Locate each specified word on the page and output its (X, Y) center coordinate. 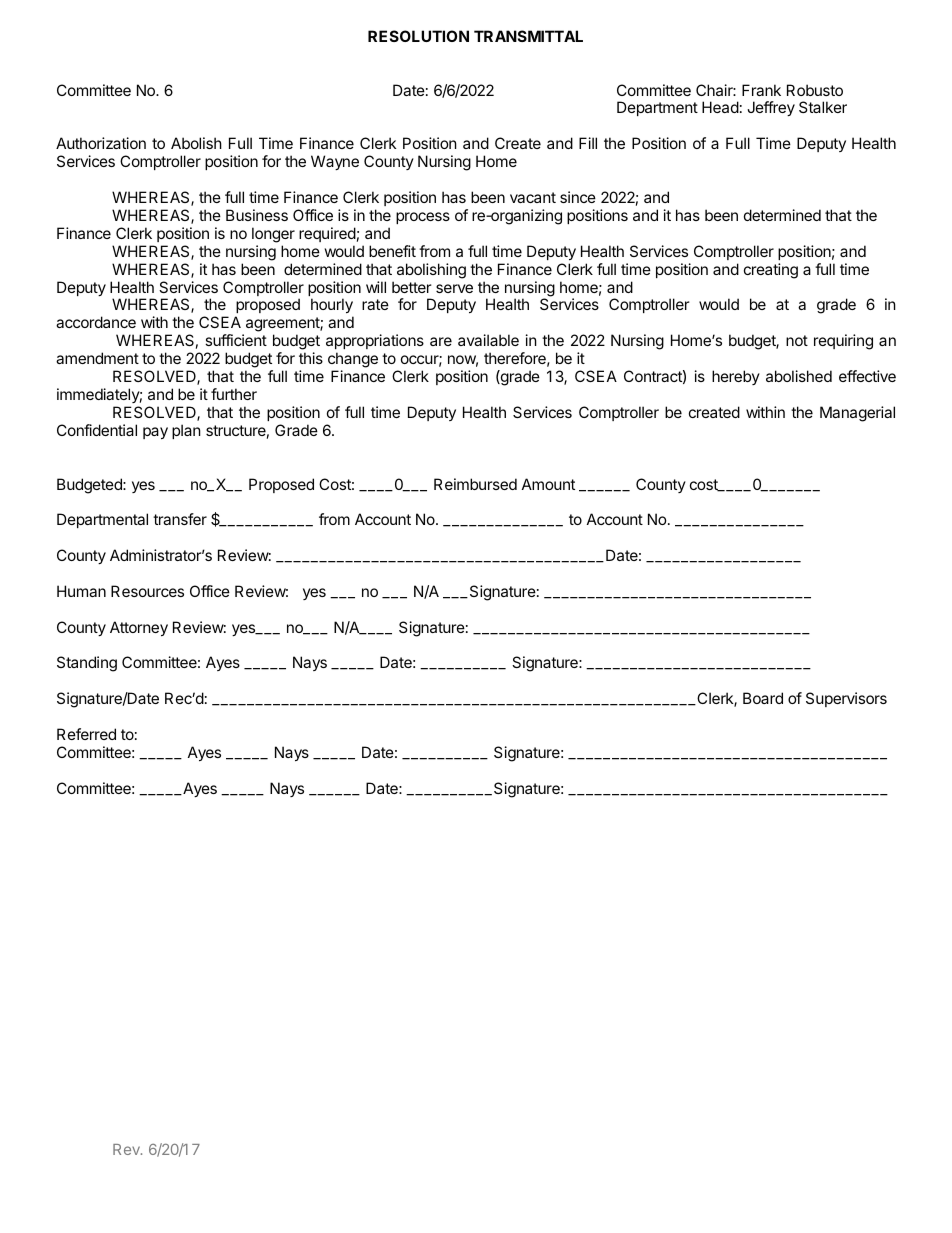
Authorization (101, 143)
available (488, 340)
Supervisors (846, 699)
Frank (761, 90)
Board (763, 698)
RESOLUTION (418, 36)
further (234, 394)
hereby (736, 377)
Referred (86, 734)
